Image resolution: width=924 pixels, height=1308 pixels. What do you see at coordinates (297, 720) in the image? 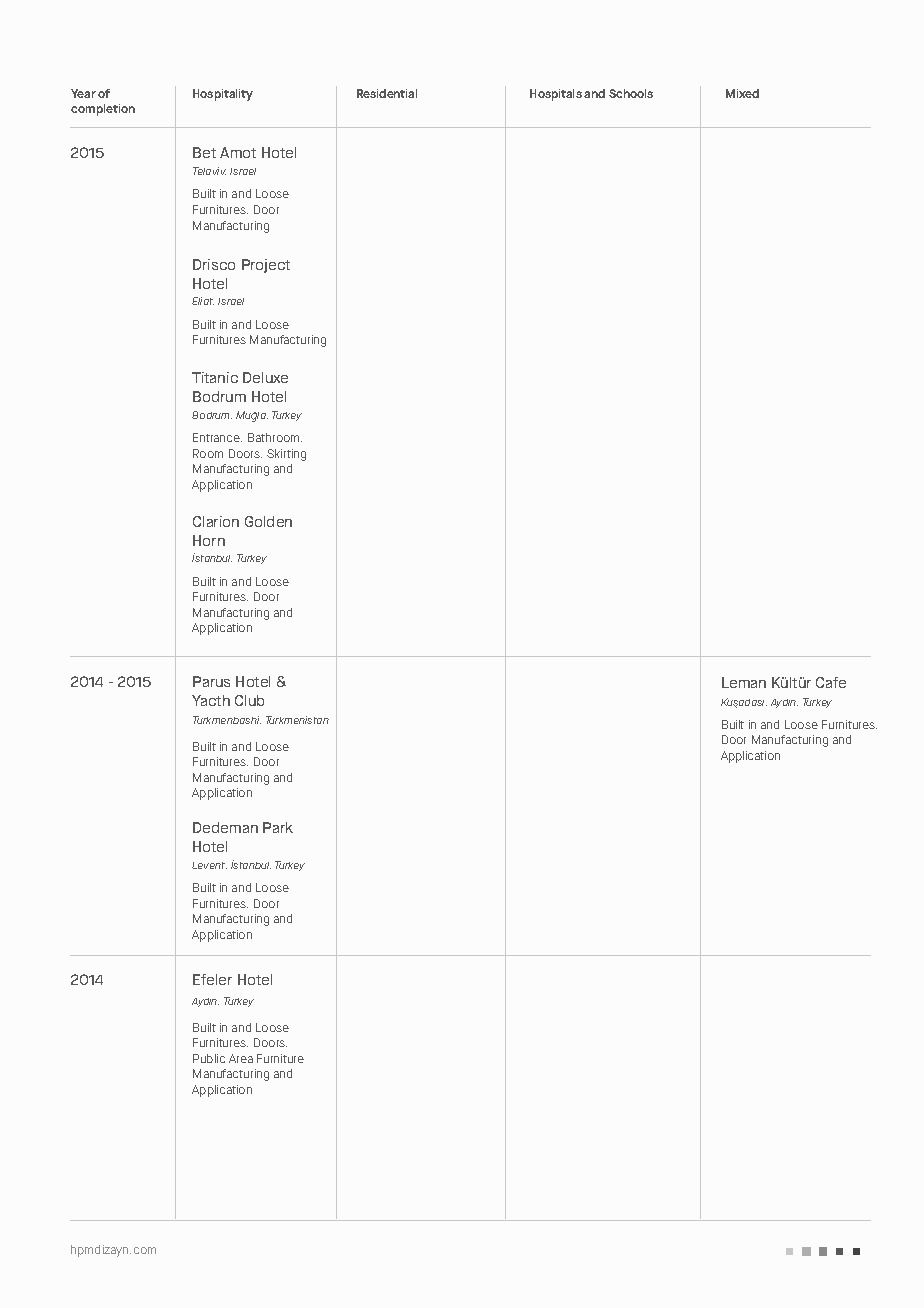
I see `Turkmenistan` at bounding box center [297, 720].
